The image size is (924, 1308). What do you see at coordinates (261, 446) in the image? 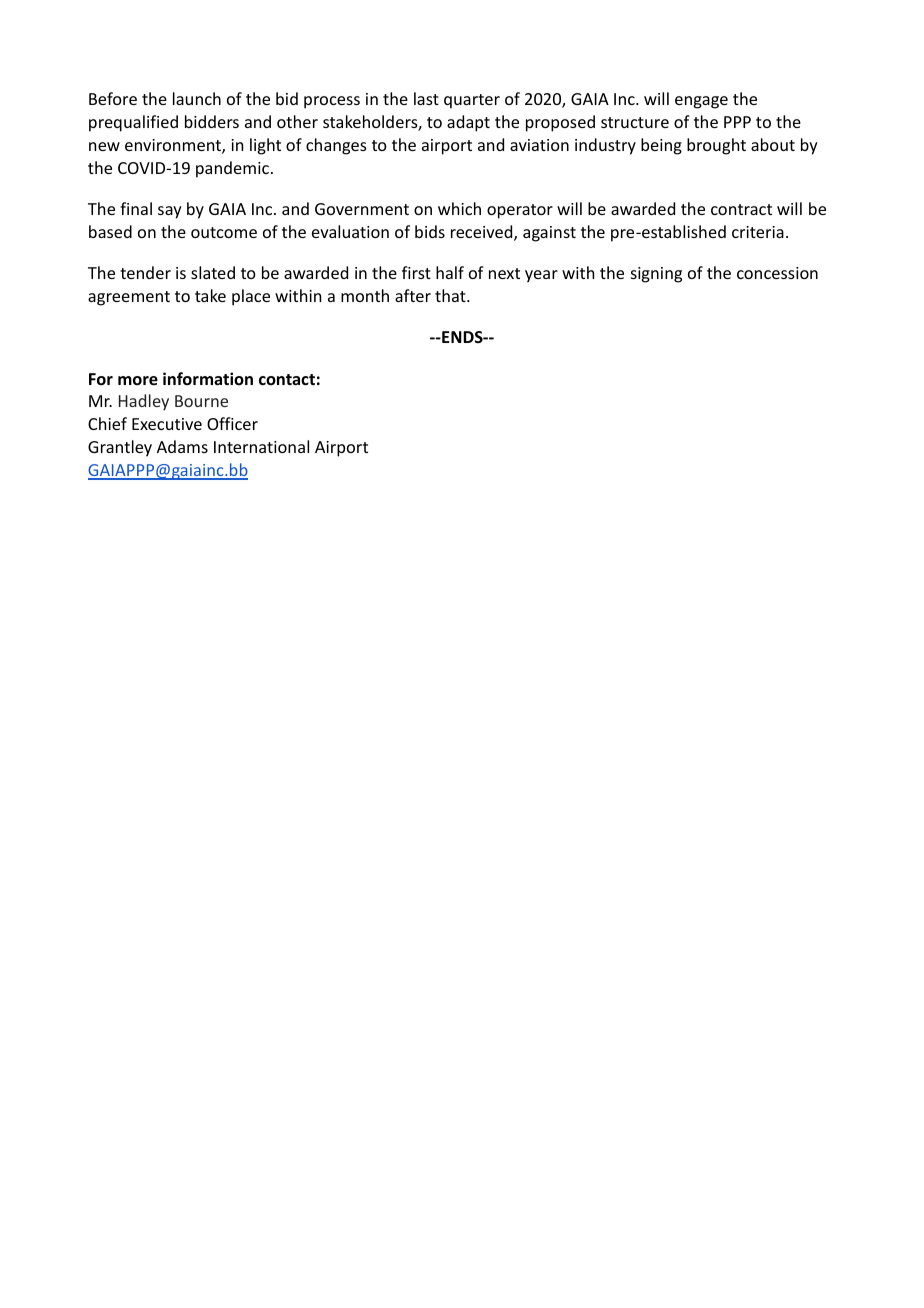
I see `International` at bounding box center [261, 446].
